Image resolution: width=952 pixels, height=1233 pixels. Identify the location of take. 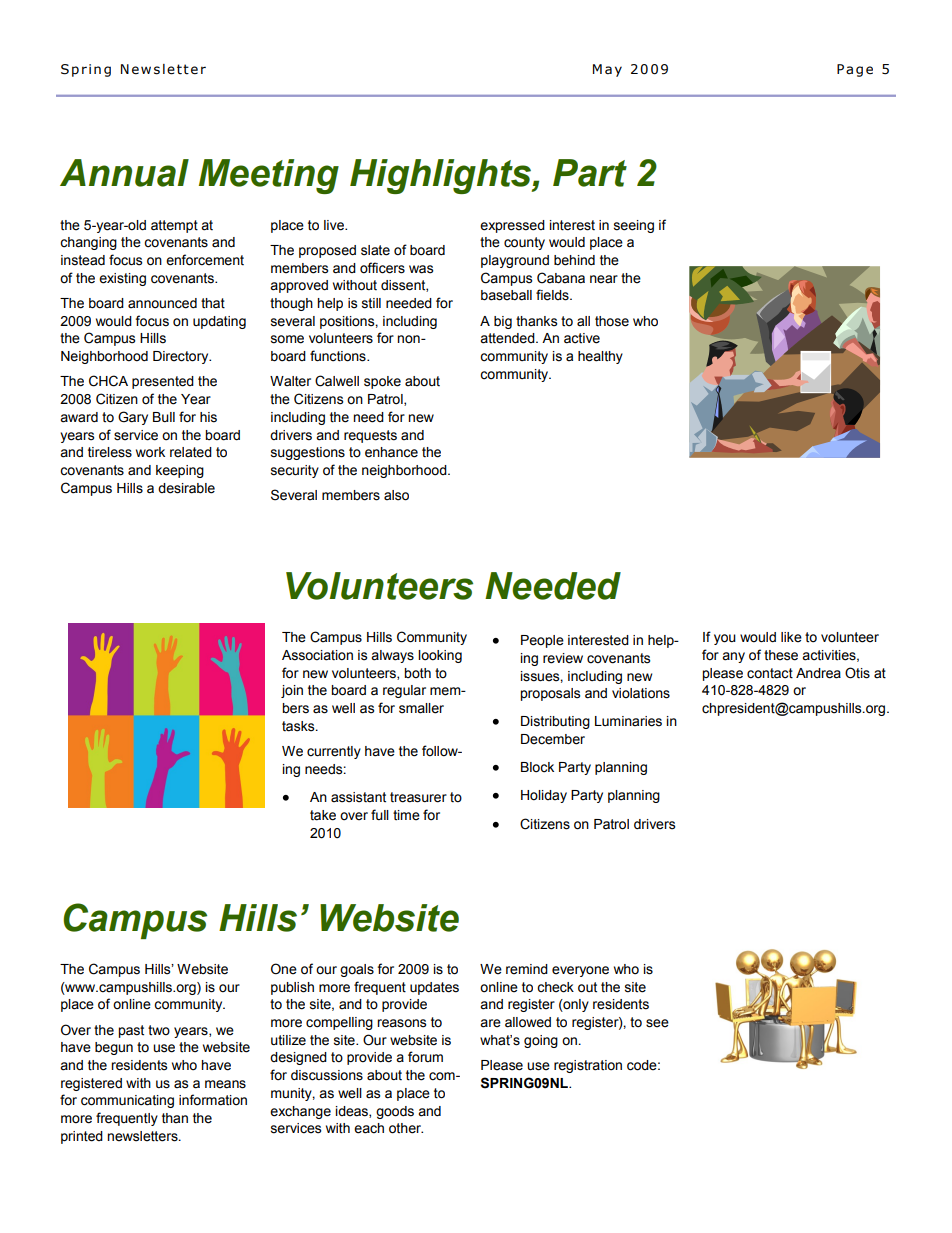
(323, 815).
